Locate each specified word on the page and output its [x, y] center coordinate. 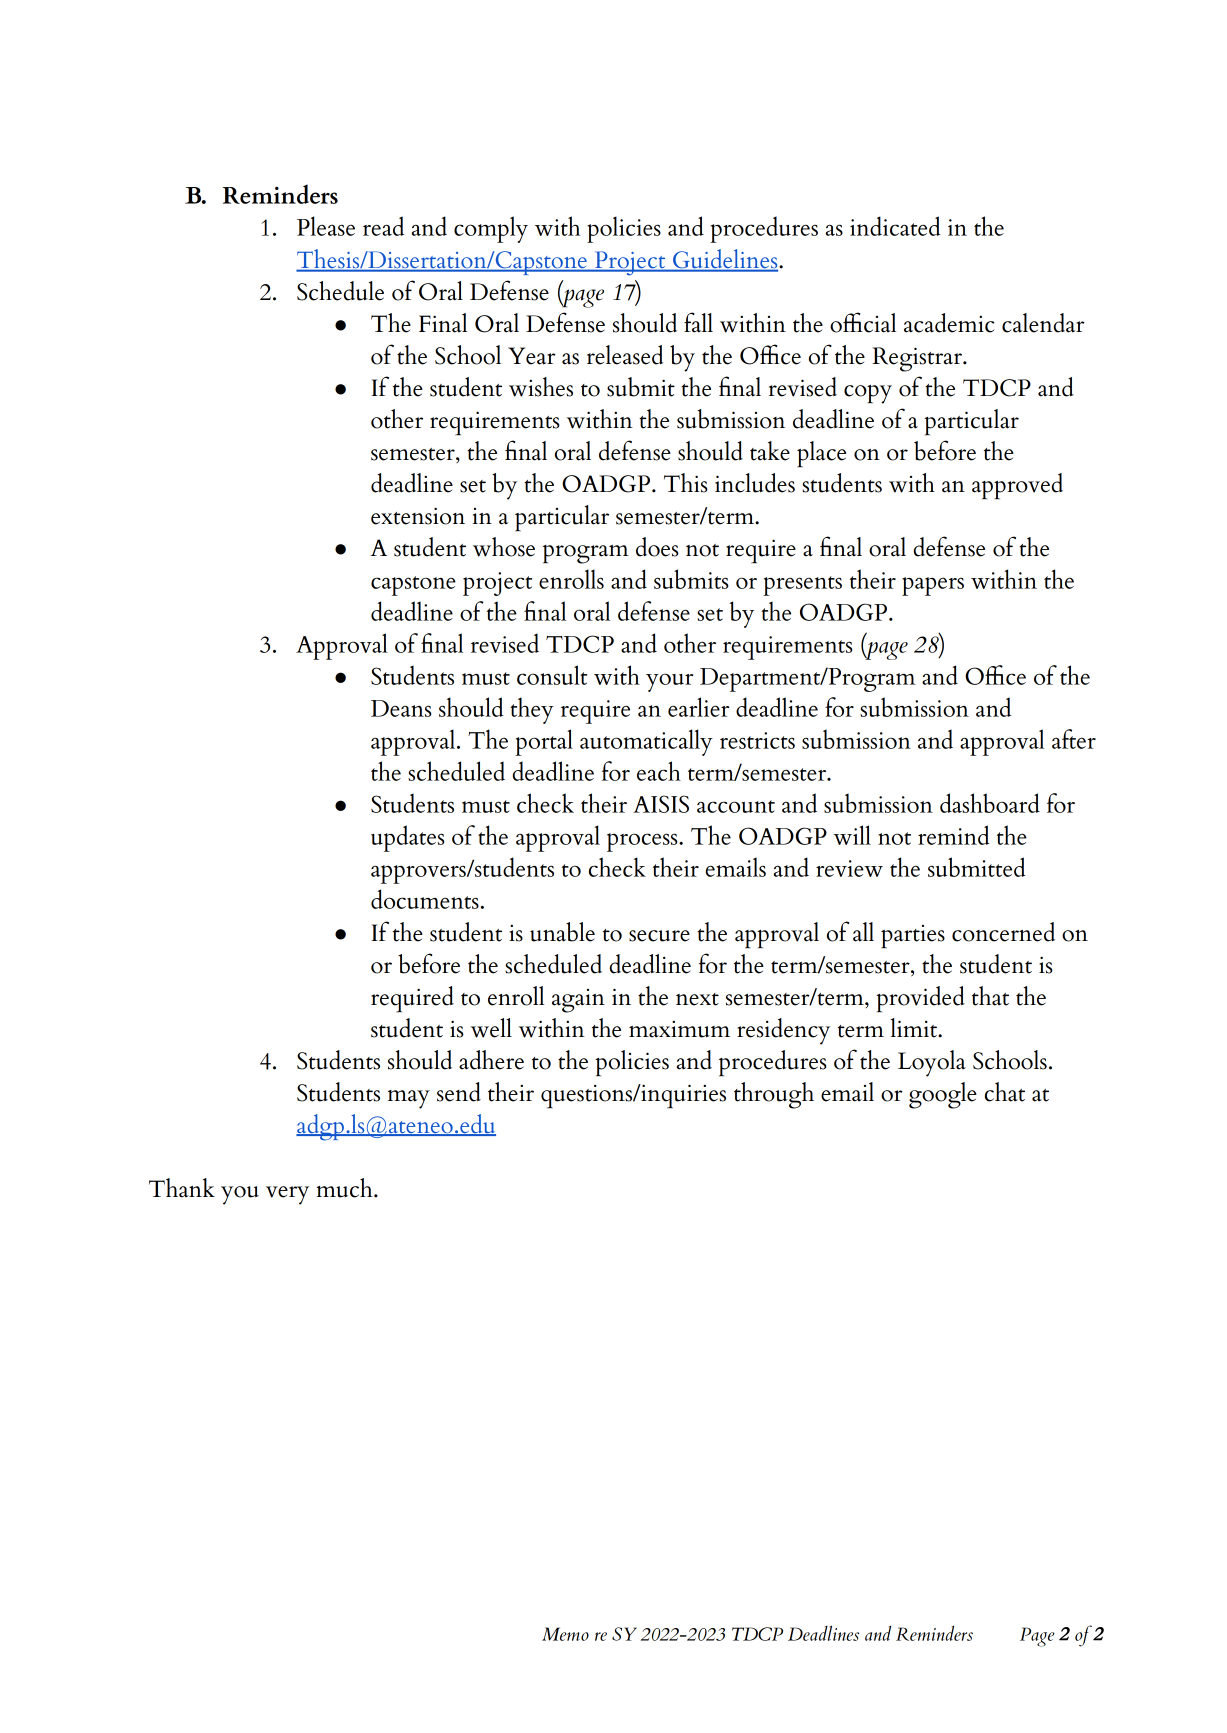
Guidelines [725, 260]
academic [949, 323]
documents [425, 899]
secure [659, 936]
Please [326, 226]
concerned [1003, 932]
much [345, 1188]
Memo [565, 1634]
